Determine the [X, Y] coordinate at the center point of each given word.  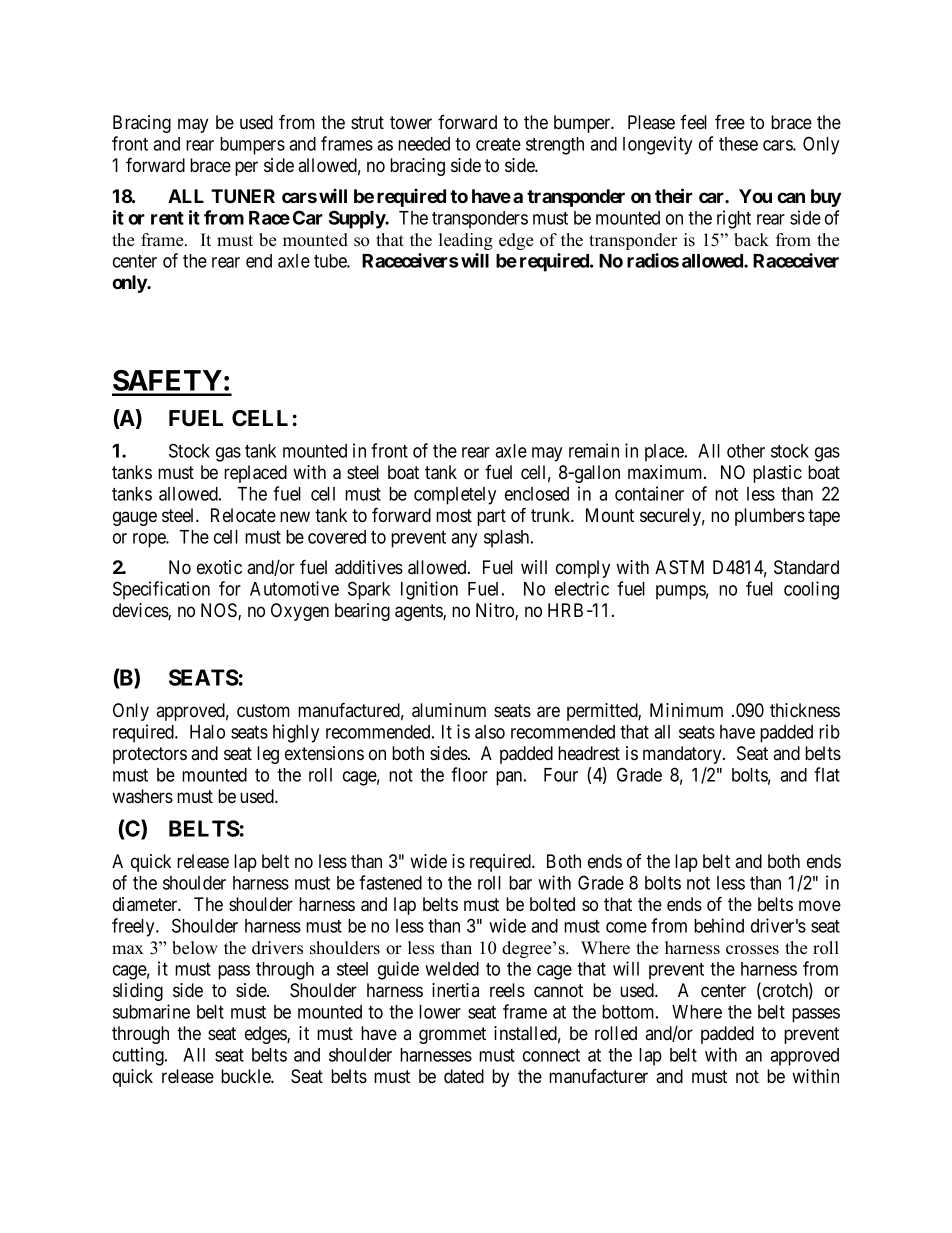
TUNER [243, 196]
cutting [139, 1056]
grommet [452, 1035]
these [738, 144]
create [498, 144]
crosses [752, 950]
